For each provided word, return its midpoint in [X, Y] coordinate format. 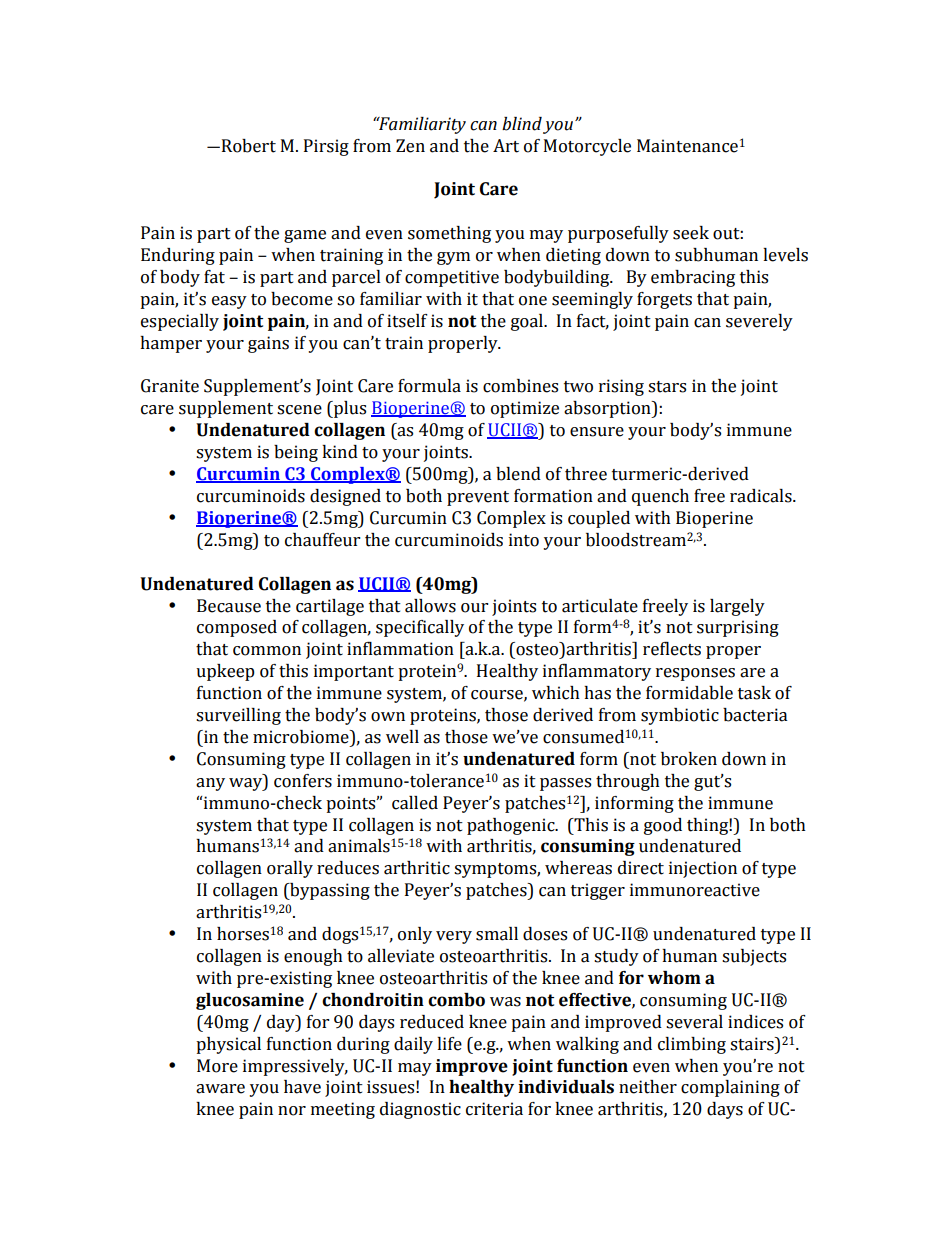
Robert [247, 146]
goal [528, 322]
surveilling [238, 716]
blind [522, 124]
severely [759, 322]
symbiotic [680, 716]
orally [290, 869]
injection [703, 869]
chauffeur [322, 540]
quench [660, 497]
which [556, 693]
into [524, 540]
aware [220, 1089]
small [497, 934]
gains [268, 344]
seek [691, 233]
